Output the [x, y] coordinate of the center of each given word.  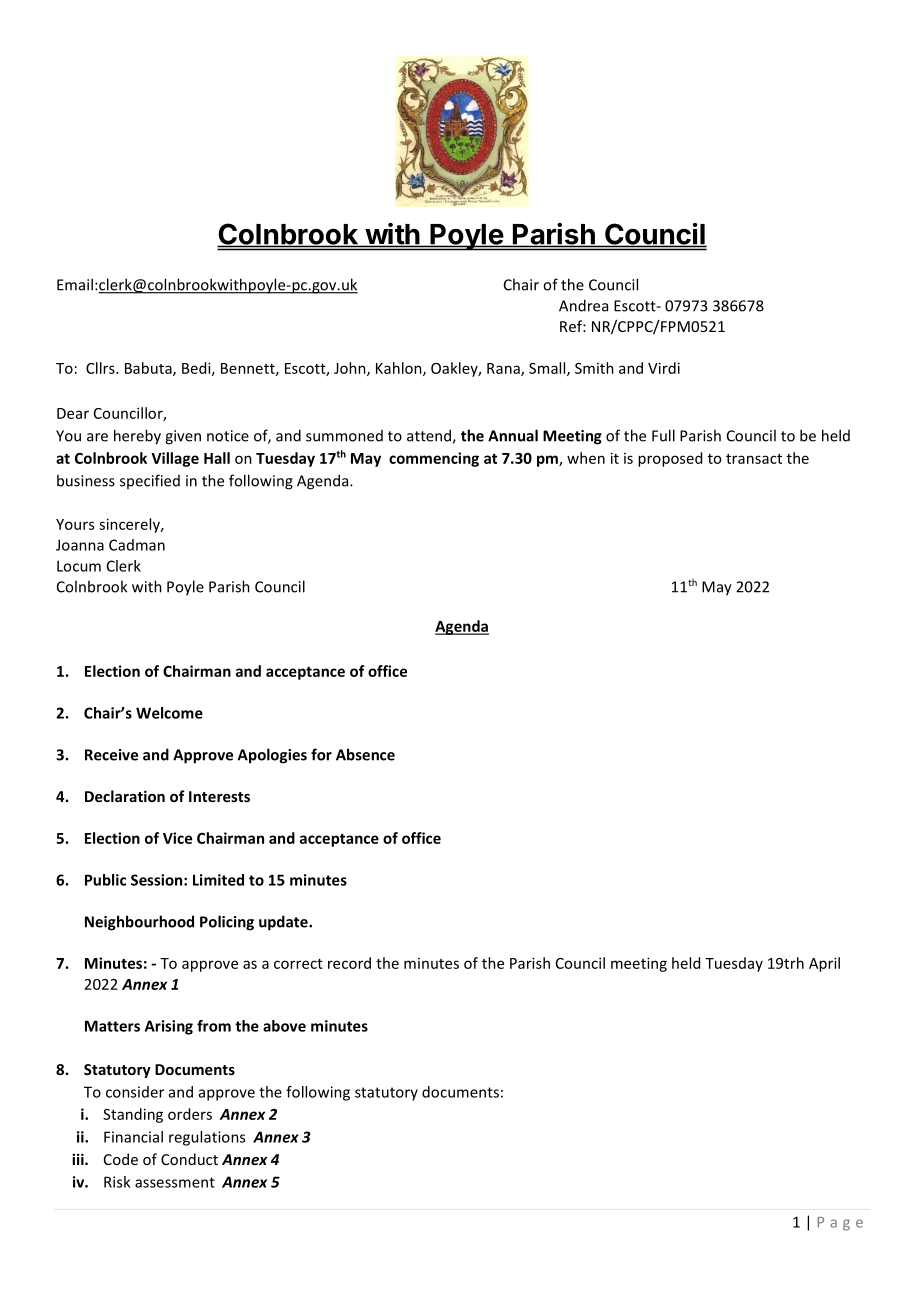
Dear [73, 413]
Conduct [189, 1159]
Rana [504, 369]
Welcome [169, 713]
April [824, 964]
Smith [594, 368]
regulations [207, 1138]
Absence [365, 754]
